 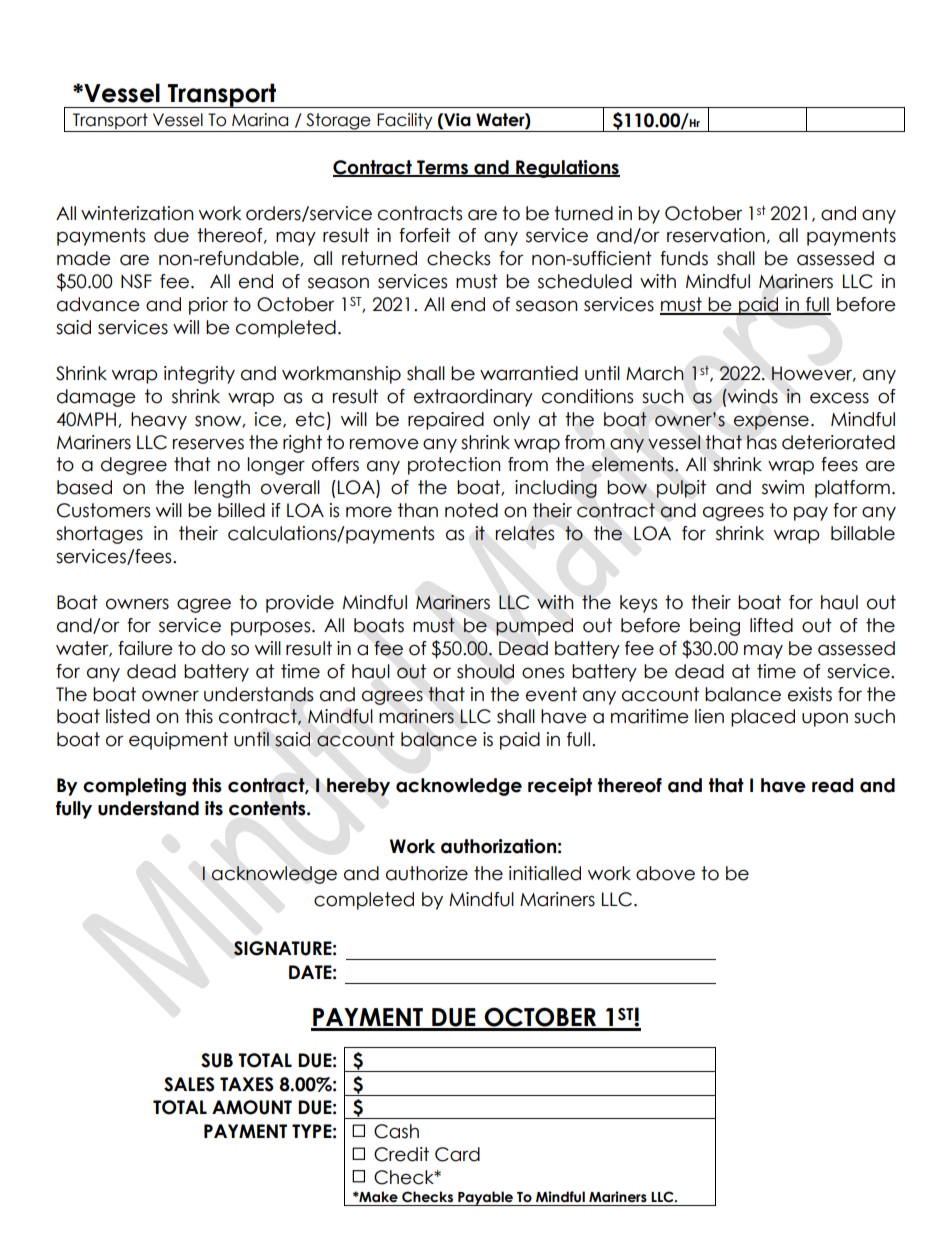 What do you see at coordinates (485, 1198) in the image?
I see `Payable` at bounding box center [485, 1198].
